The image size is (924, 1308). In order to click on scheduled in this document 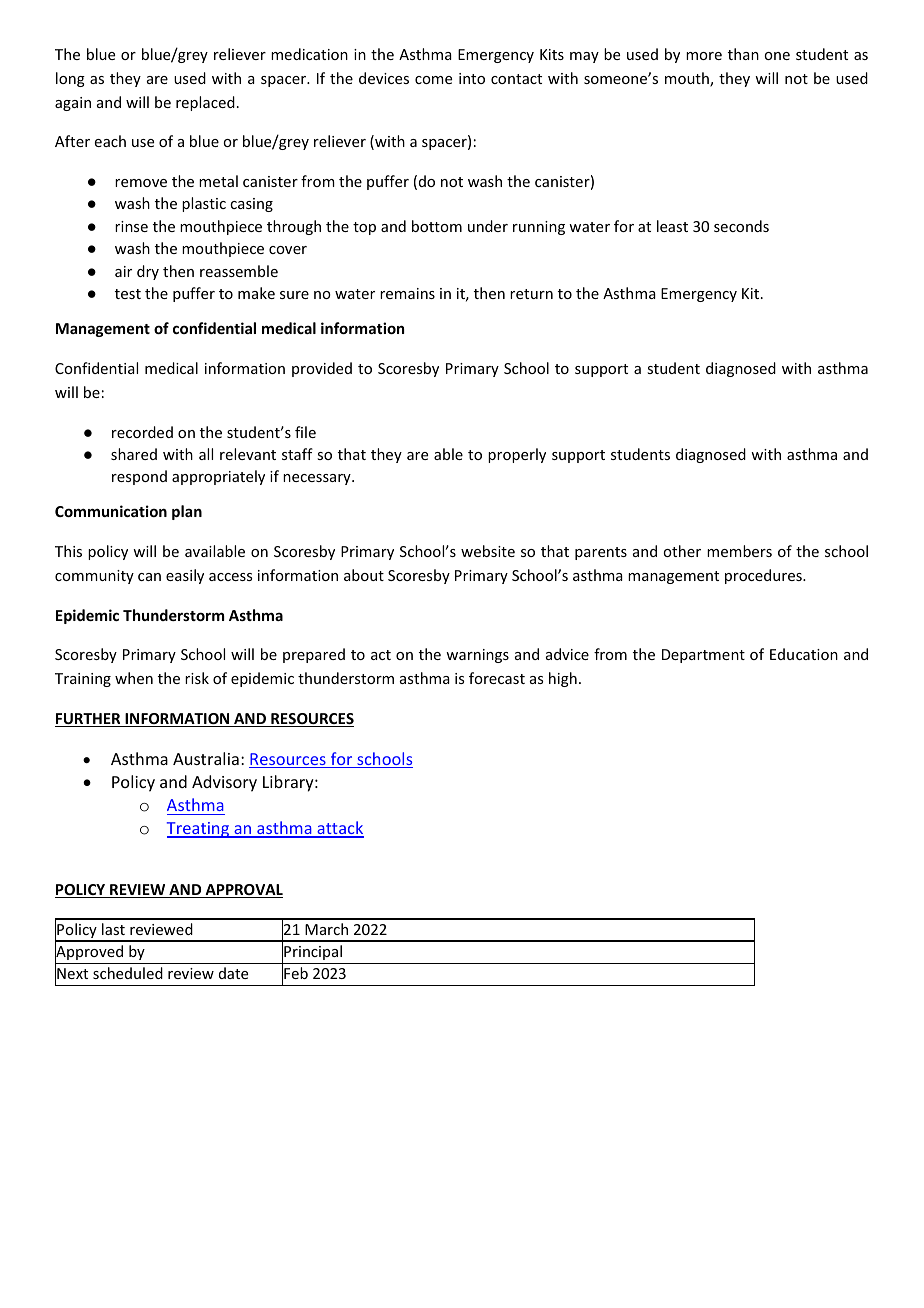, I will do `click(128, 973)`.
